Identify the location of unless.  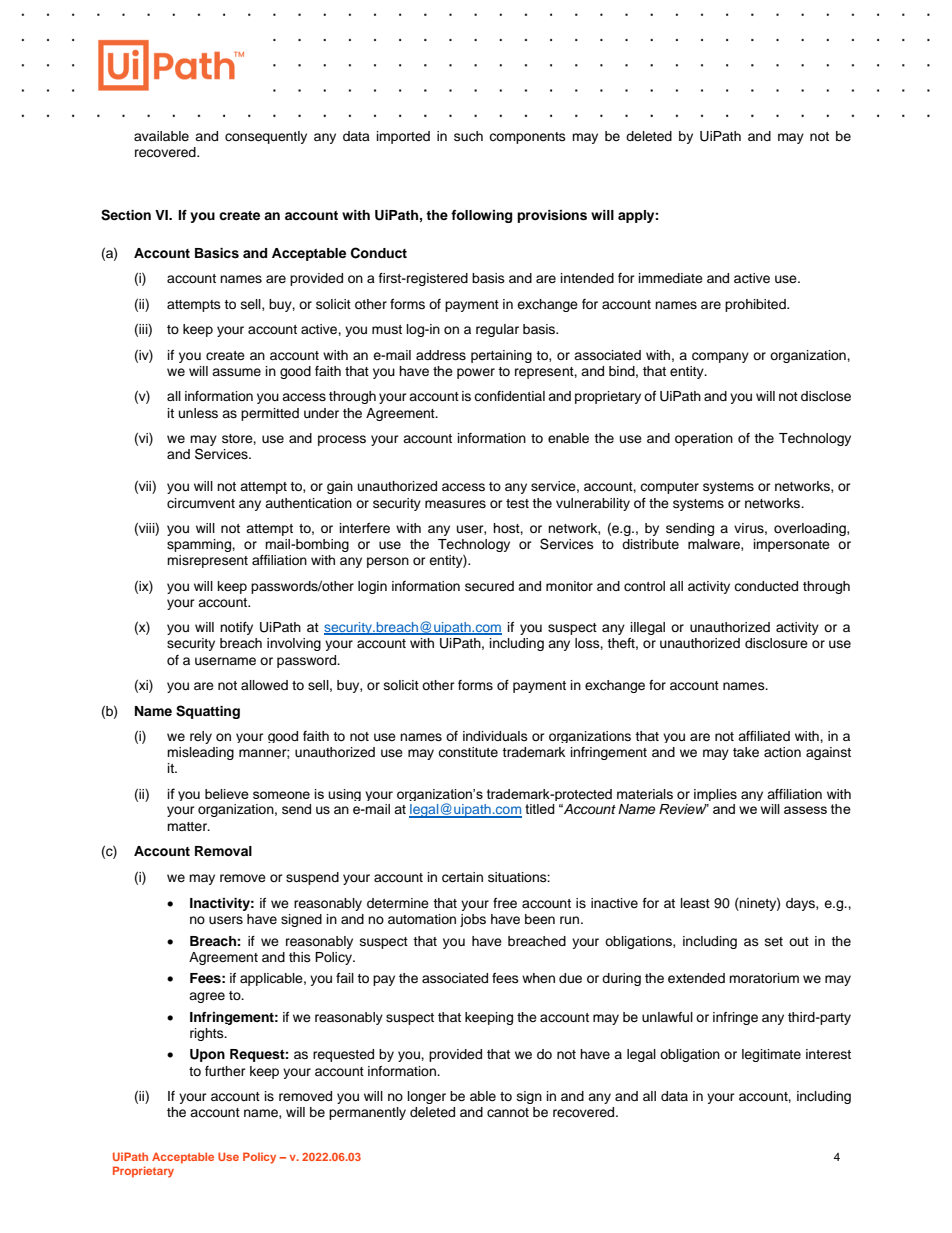
(198, 413).
